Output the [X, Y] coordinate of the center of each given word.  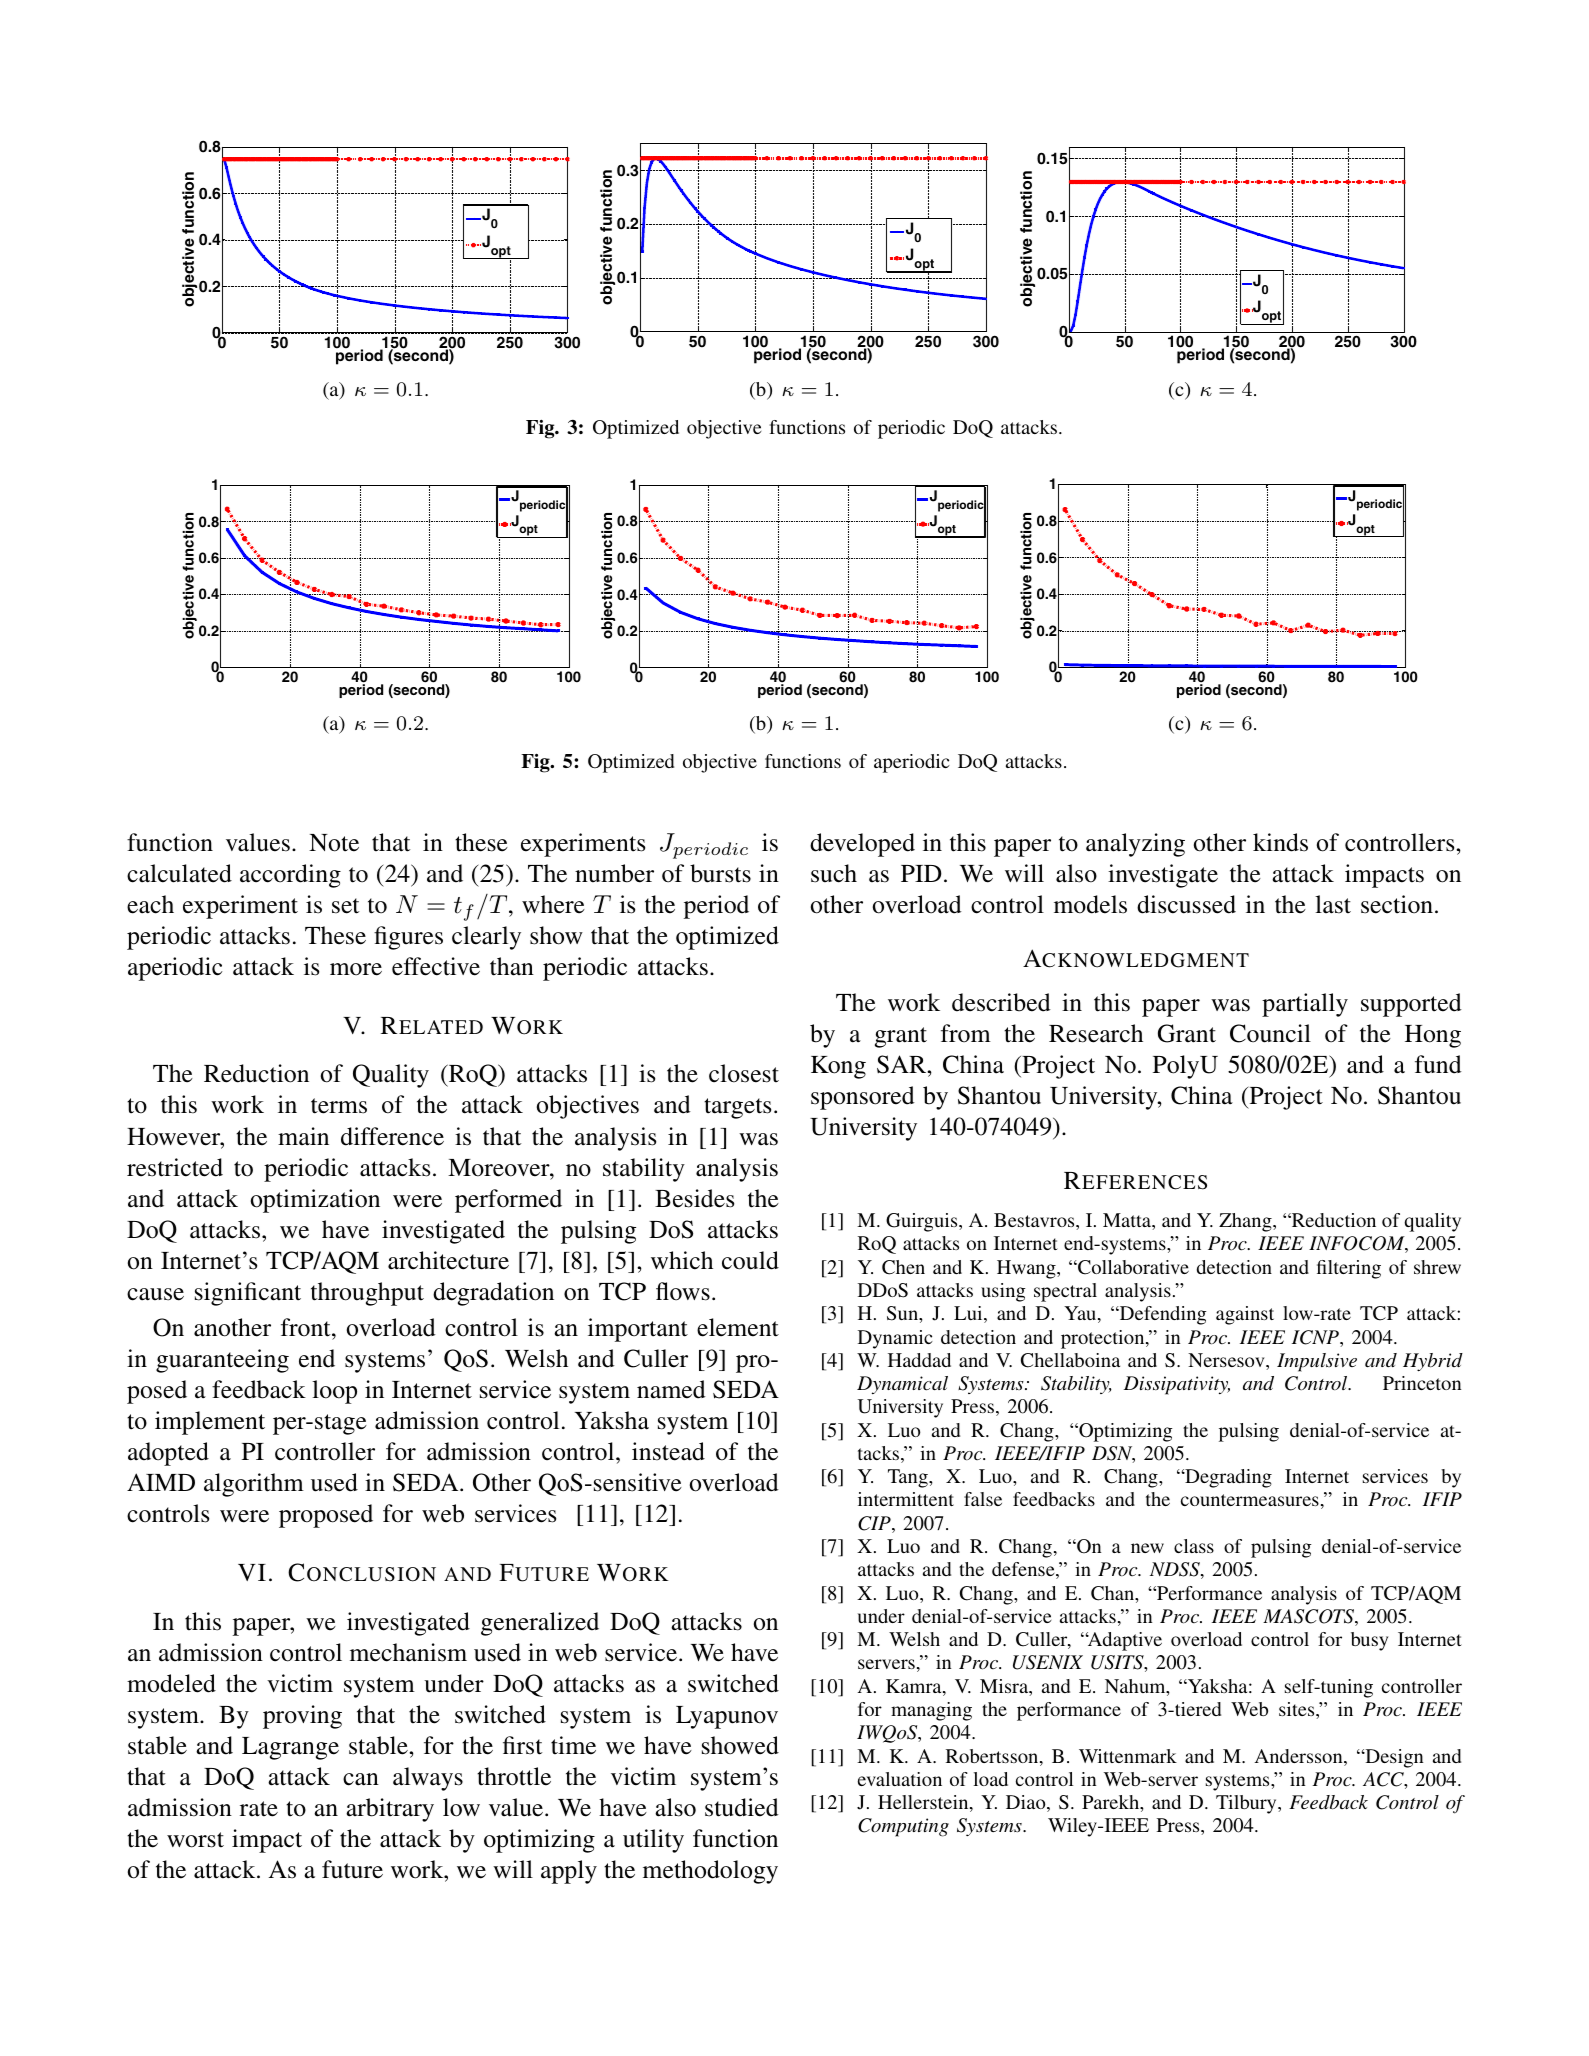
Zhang [1246, 1222]
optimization [315, 1201]
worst [195, 1840]
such [834, 873]
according [290, 876]
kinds [1280, 842]
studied [742, 1807]
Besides [694, 1198]
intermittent [906, 1499]
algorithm [254, 1485]
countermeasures [1250, 1500]
